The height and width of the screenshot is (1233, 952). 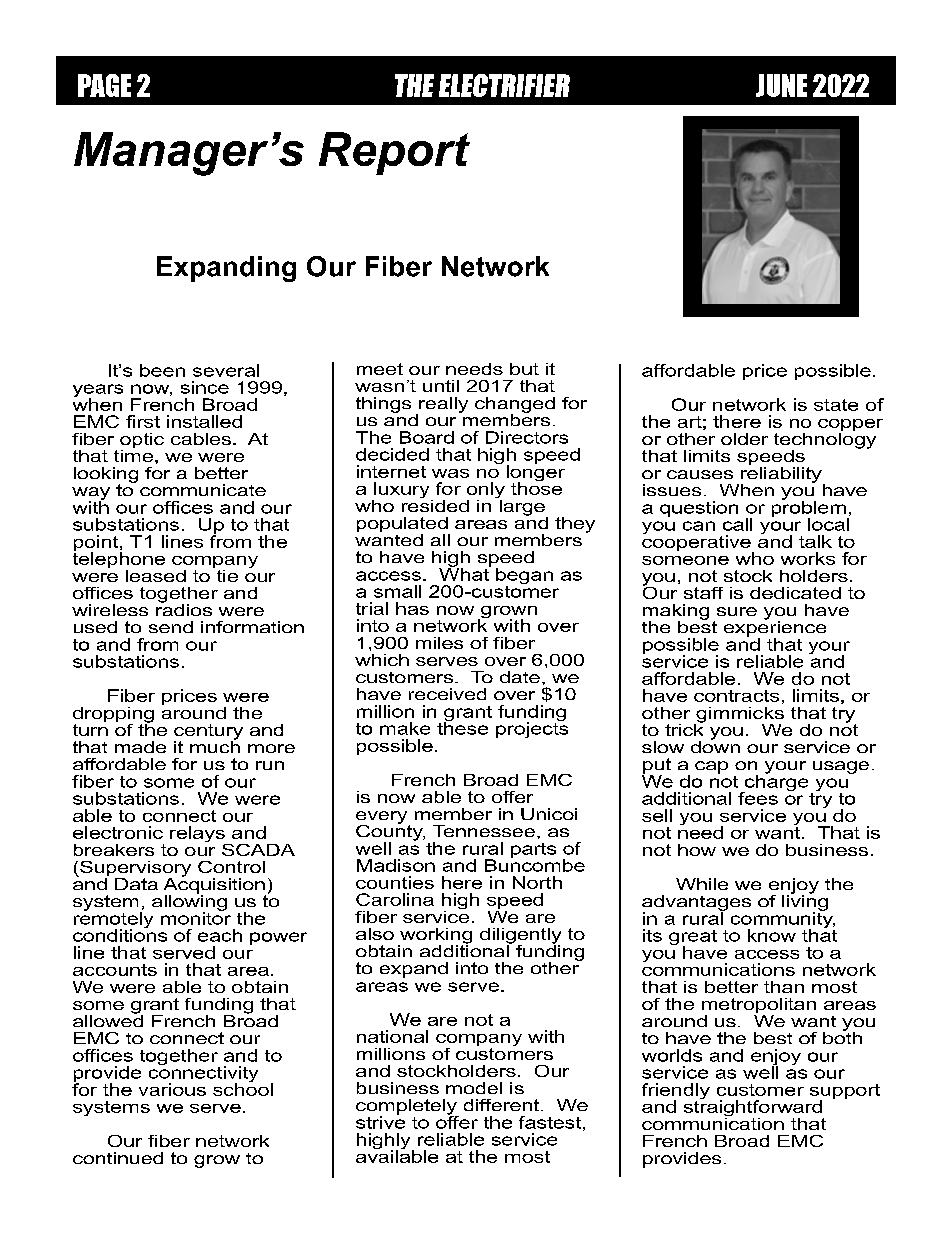 What do you see at coordinates (441, 386) in the screenshot?
I see `until` at bounding box center [441, 386].
